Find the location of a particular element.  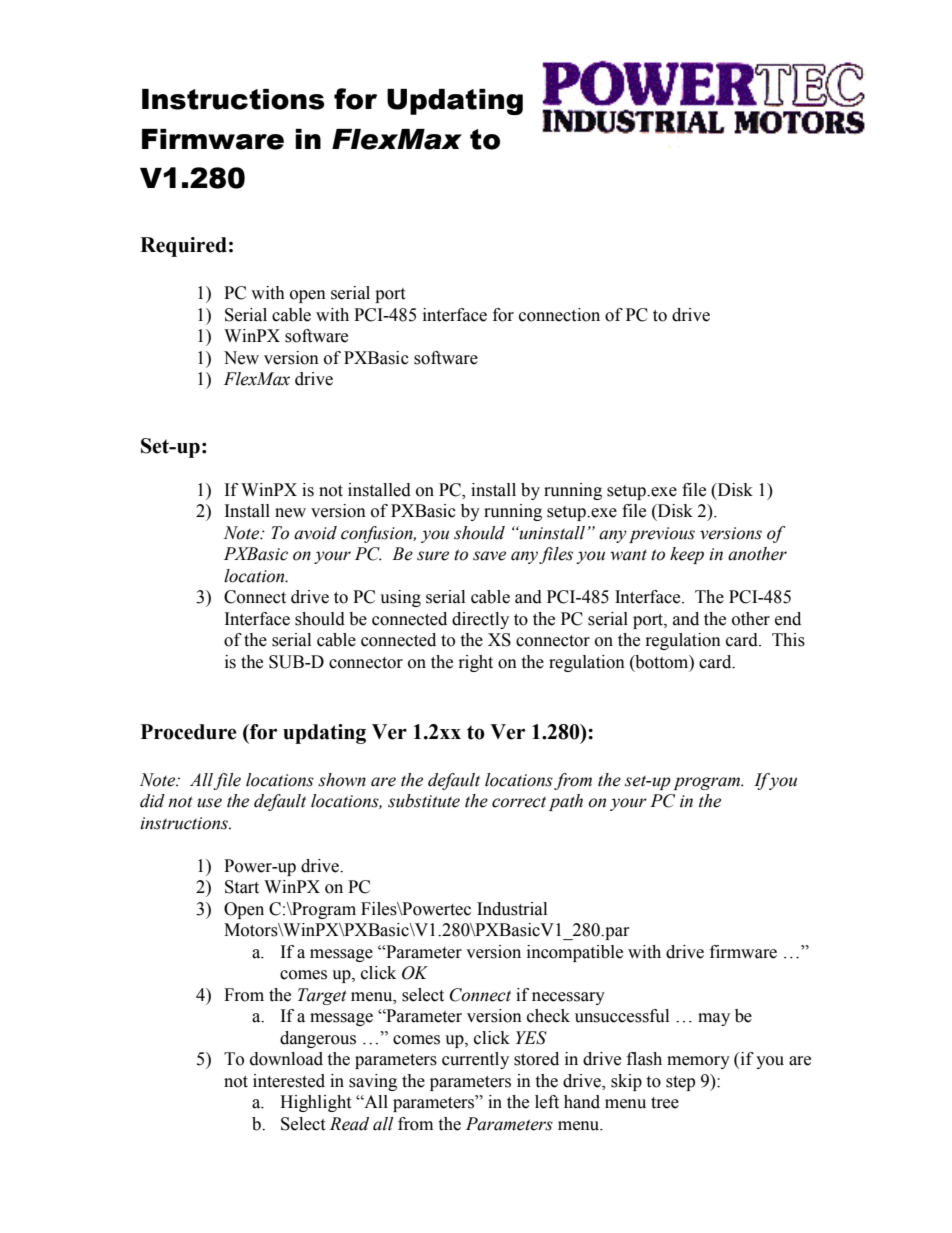

This is located at coordinates (788, 640).
